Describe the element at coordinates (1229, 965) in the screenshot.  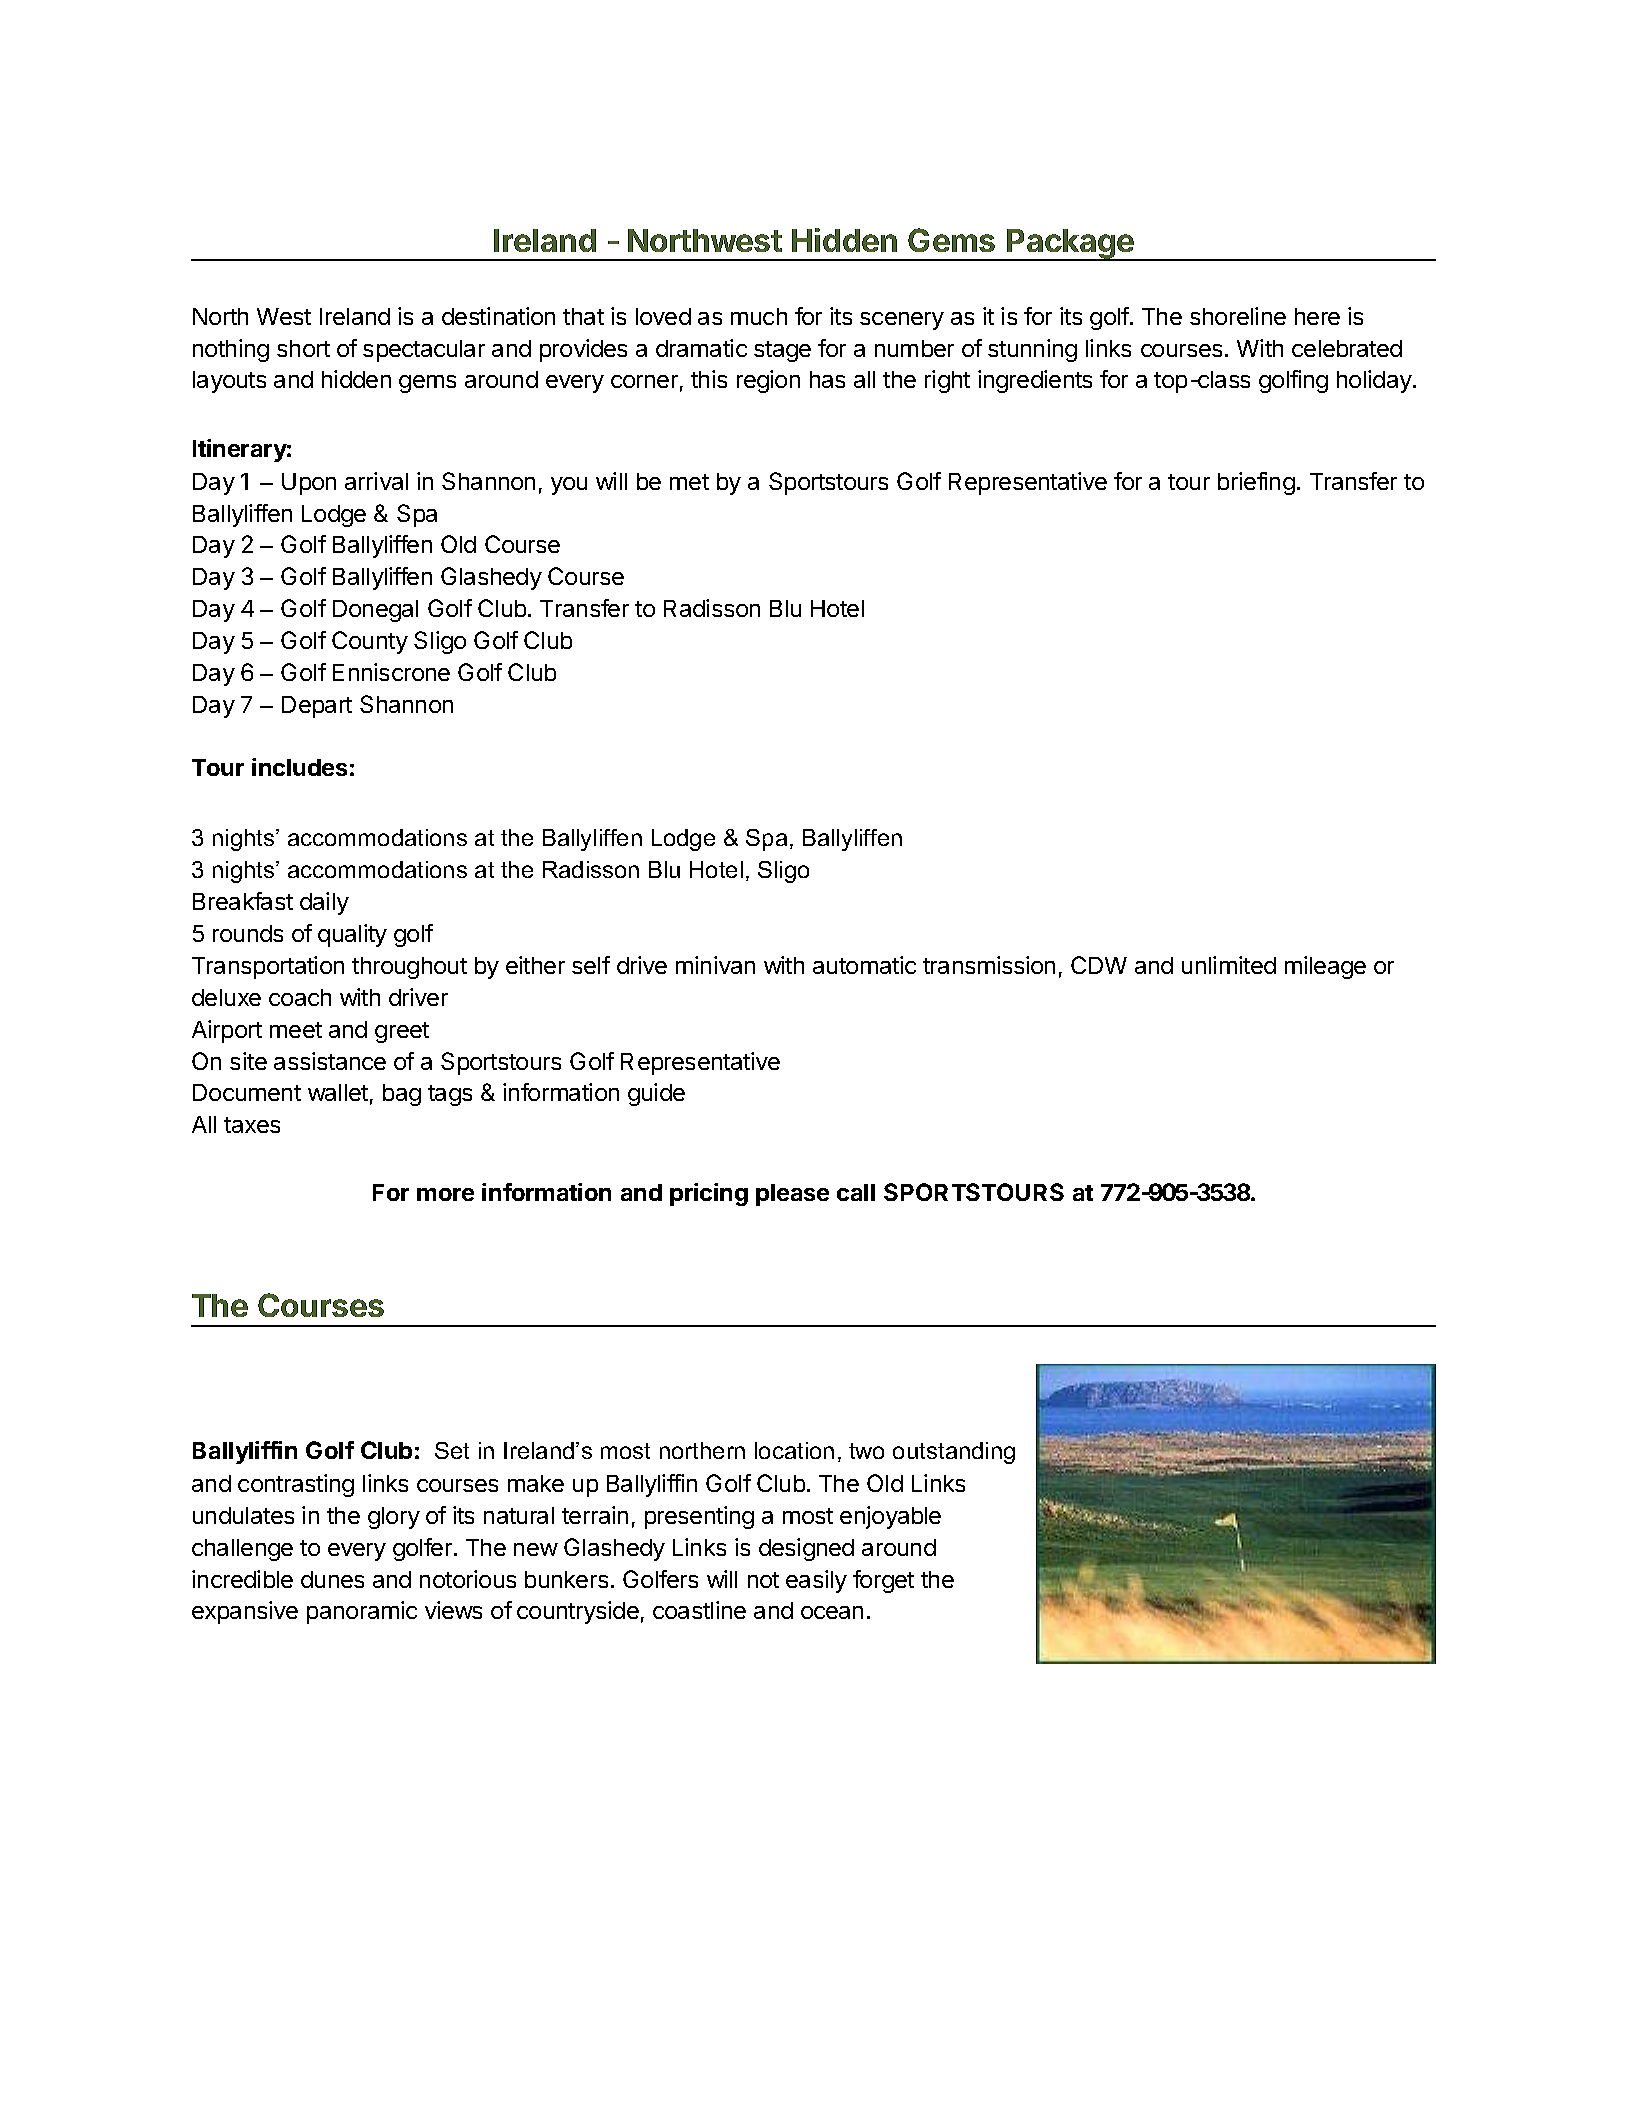
I see `unlimited` at that location.
